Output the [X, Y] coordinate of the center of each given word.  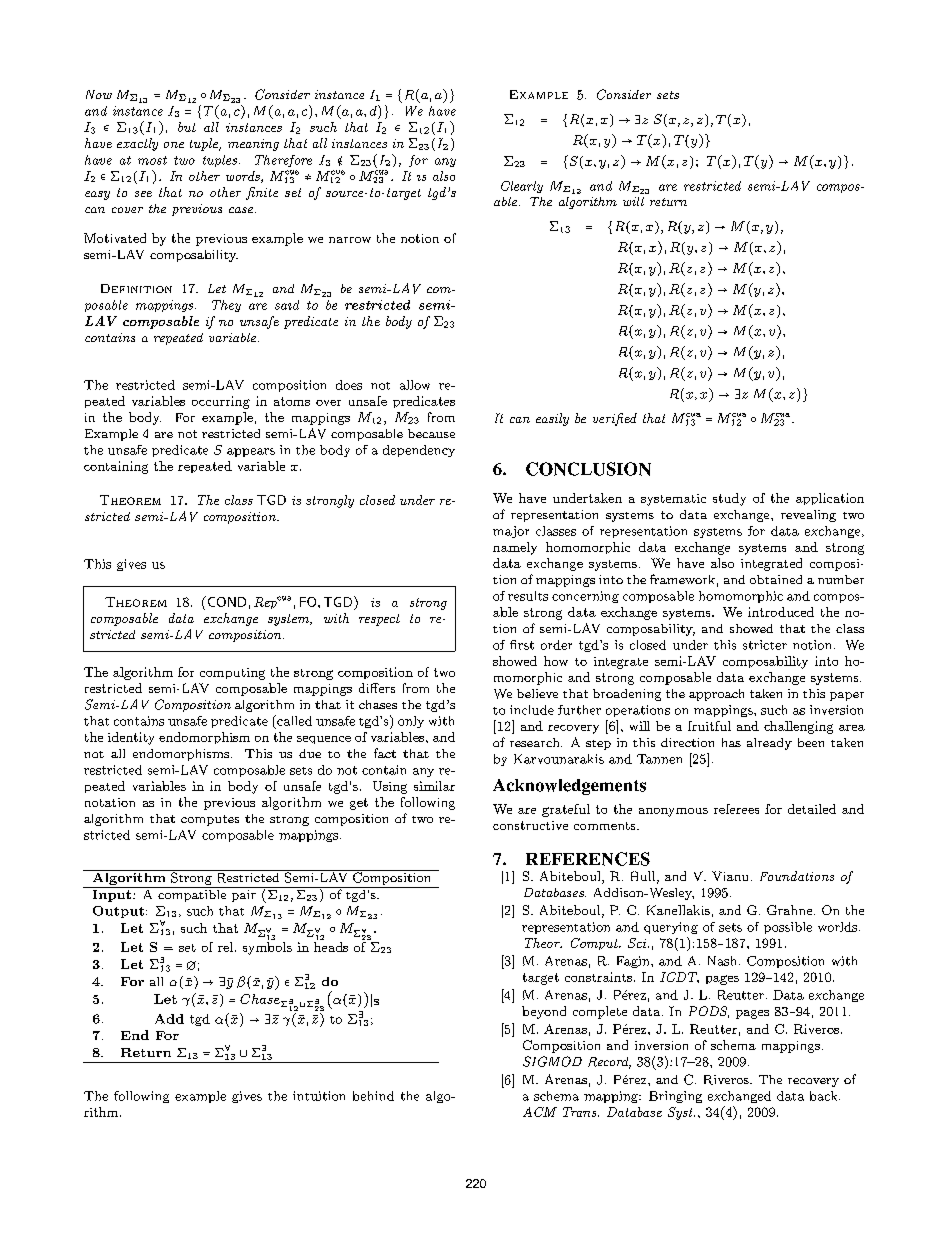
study [729, 499]
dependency [419, 451]
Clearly [522, 187]
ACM [540, 1112]
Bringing [675, 1097]
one [174, 145]
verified [615, 419]
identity [131, 738]
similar [434, 786]
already [769, 744]
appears [251, 452]
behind [373, 1096]
